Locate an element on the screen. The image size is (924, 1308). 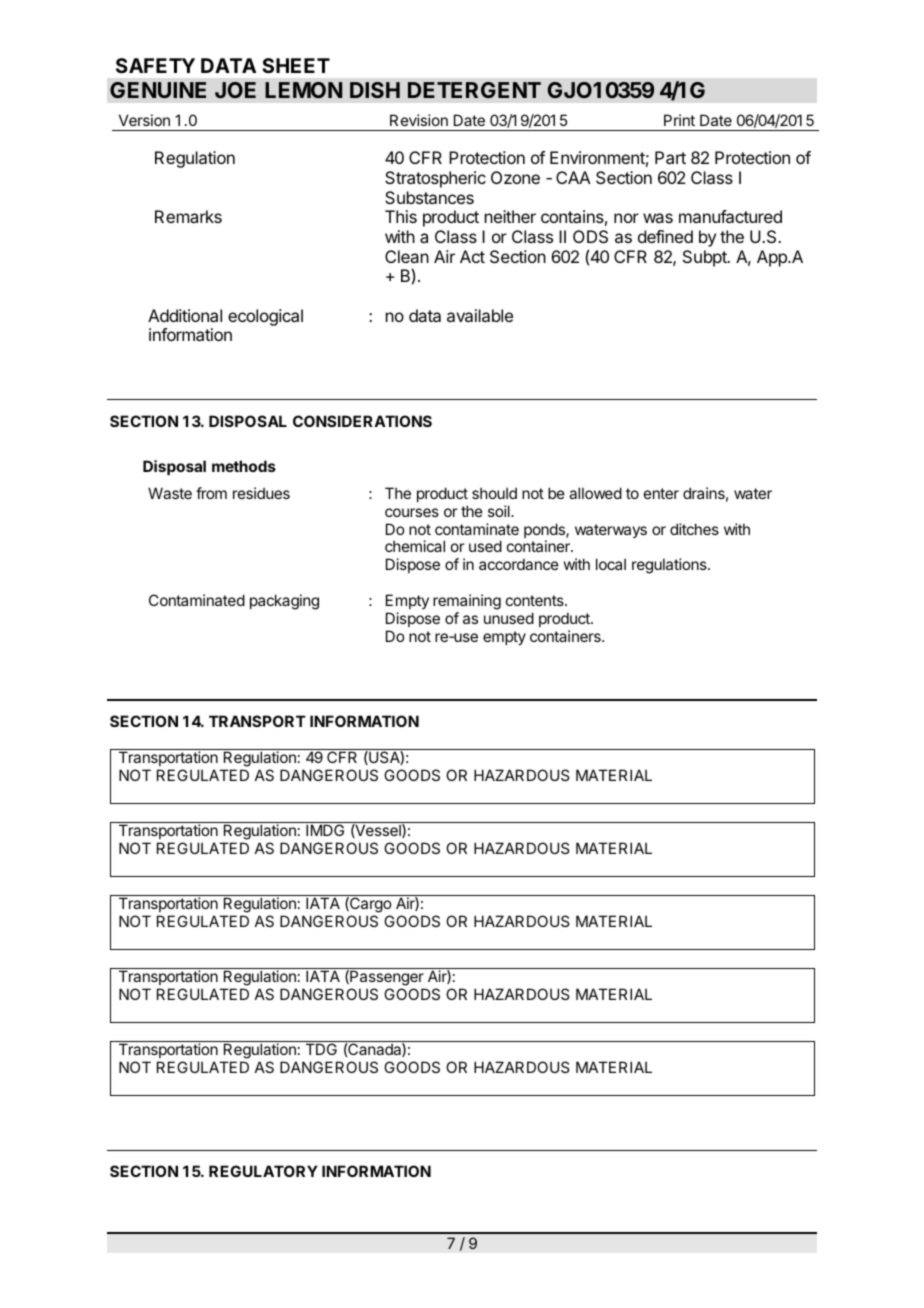
JOE is located at coordinates (235, 90).
